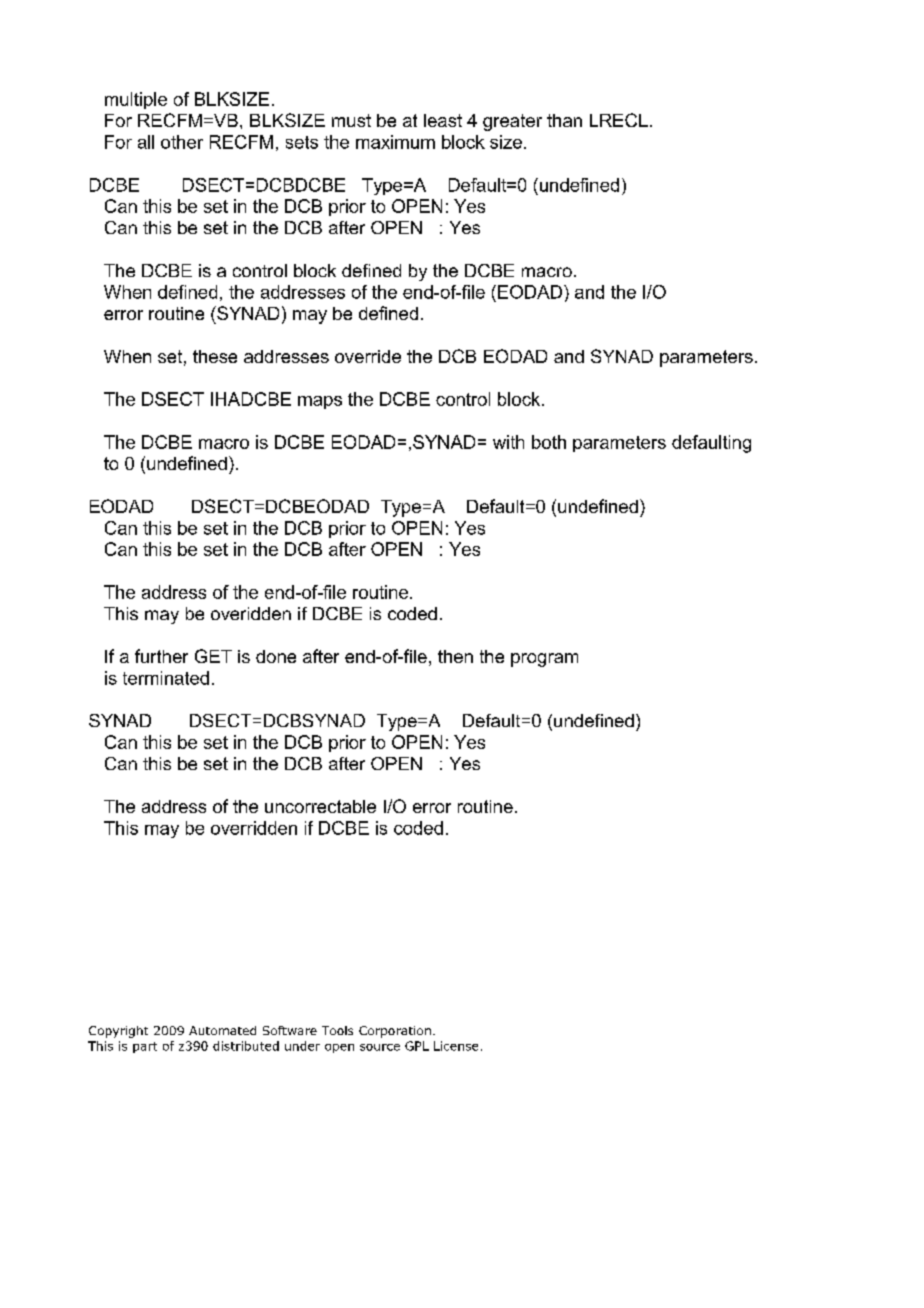 Image resolution: width=924 pixels, height=1308 pixels. What do you see at coordinates (512, 122) in the image?
I see `greater` at bounding box center [512, 122].
